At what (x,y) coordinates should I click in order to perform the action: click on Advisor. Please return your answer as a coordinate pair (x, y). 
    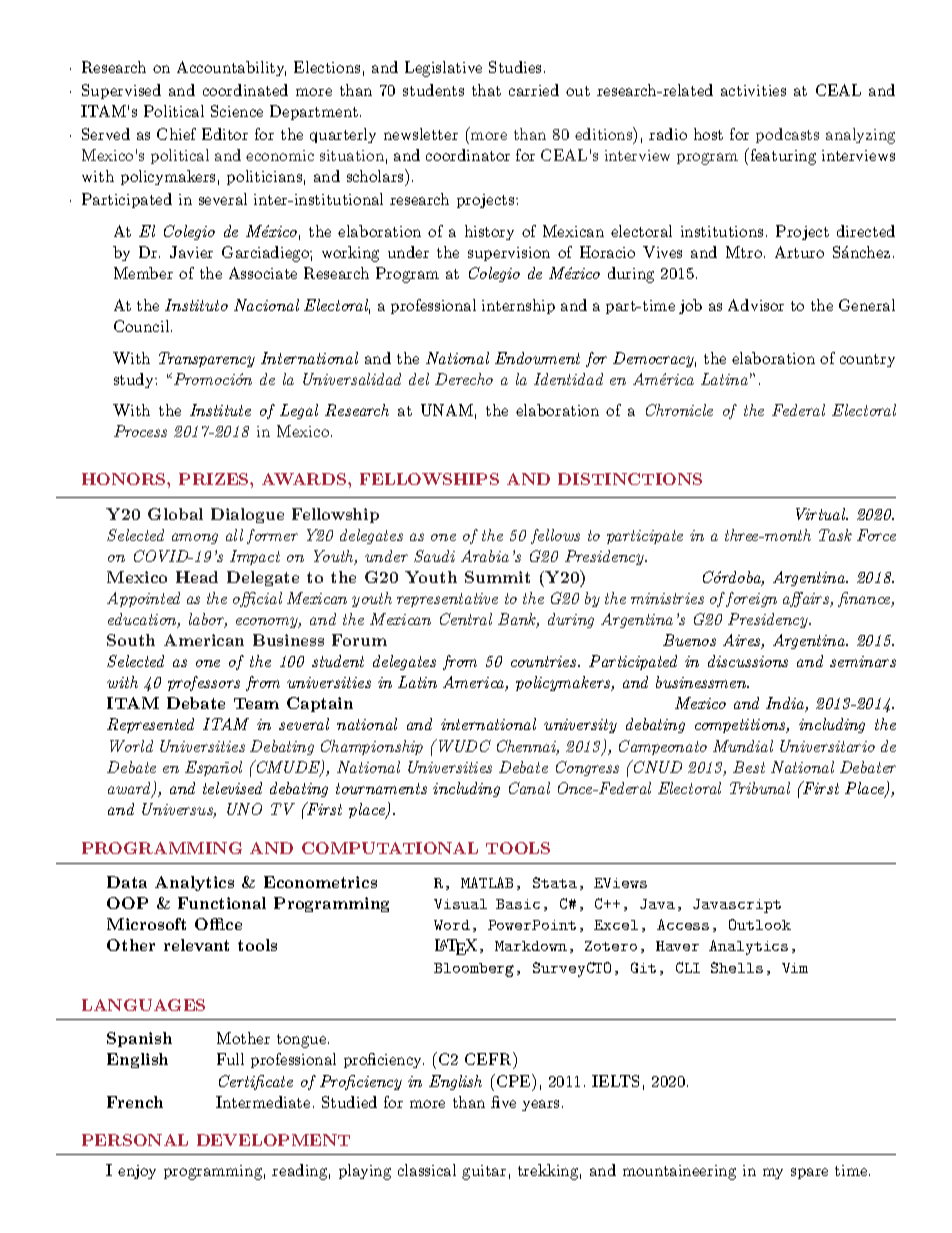
    Looking at the image, I should click on (756, 305).
